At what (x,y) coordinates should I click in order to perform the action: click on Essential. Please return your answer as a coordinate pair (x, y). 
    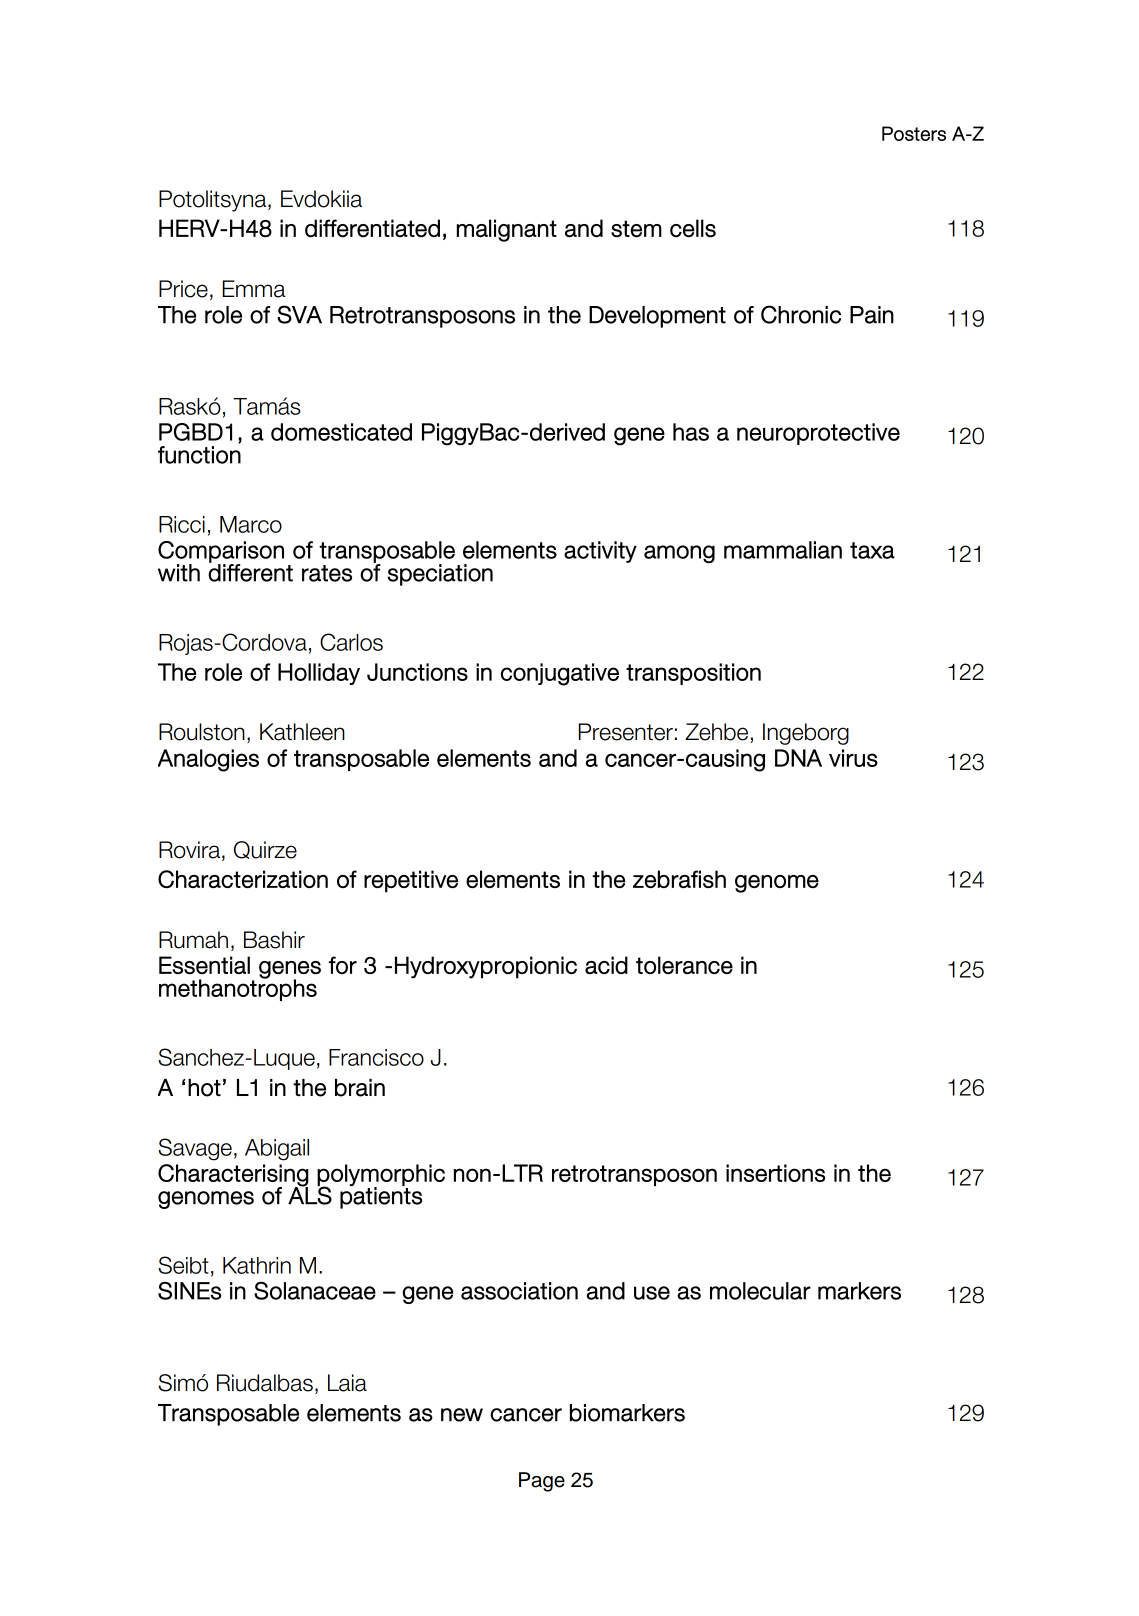
    Looking at the image, I should click on (204, 965).
